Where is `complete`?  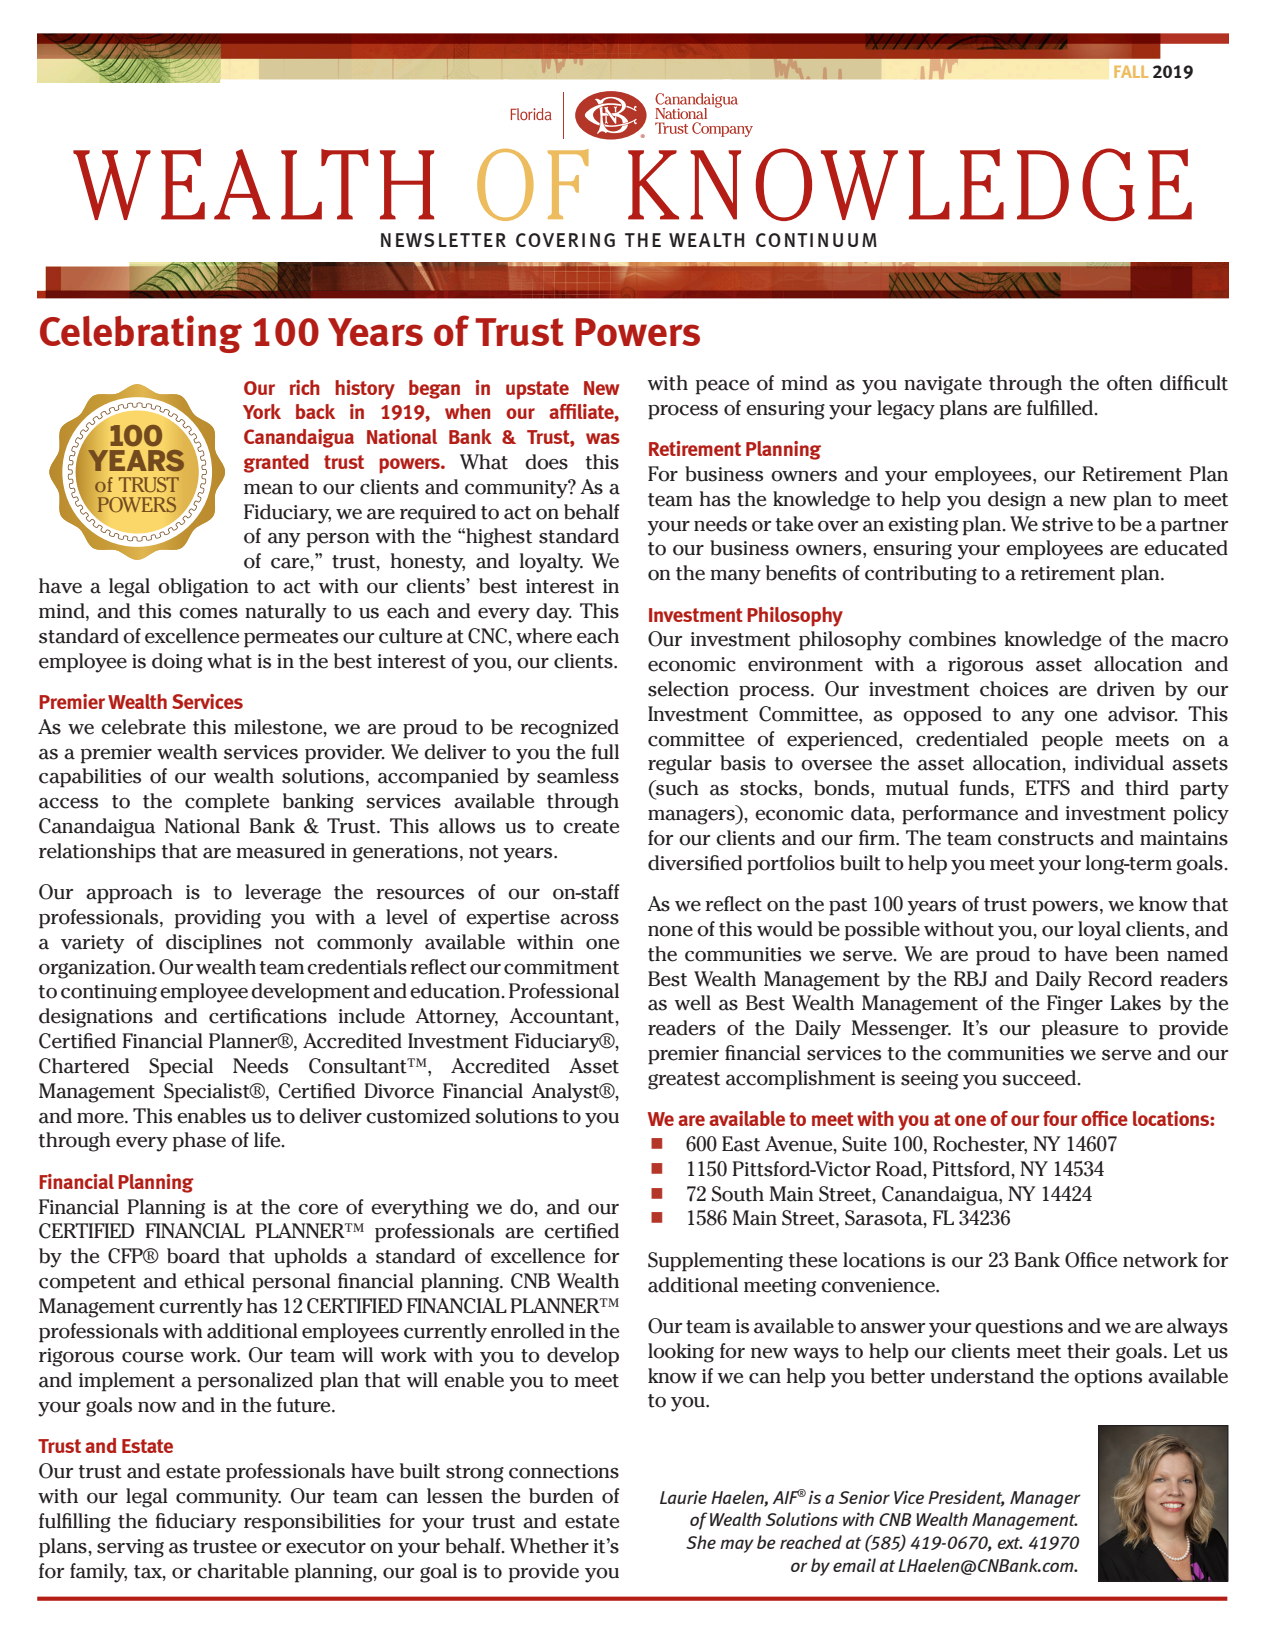
complete is located at coordinates (227, 803).
